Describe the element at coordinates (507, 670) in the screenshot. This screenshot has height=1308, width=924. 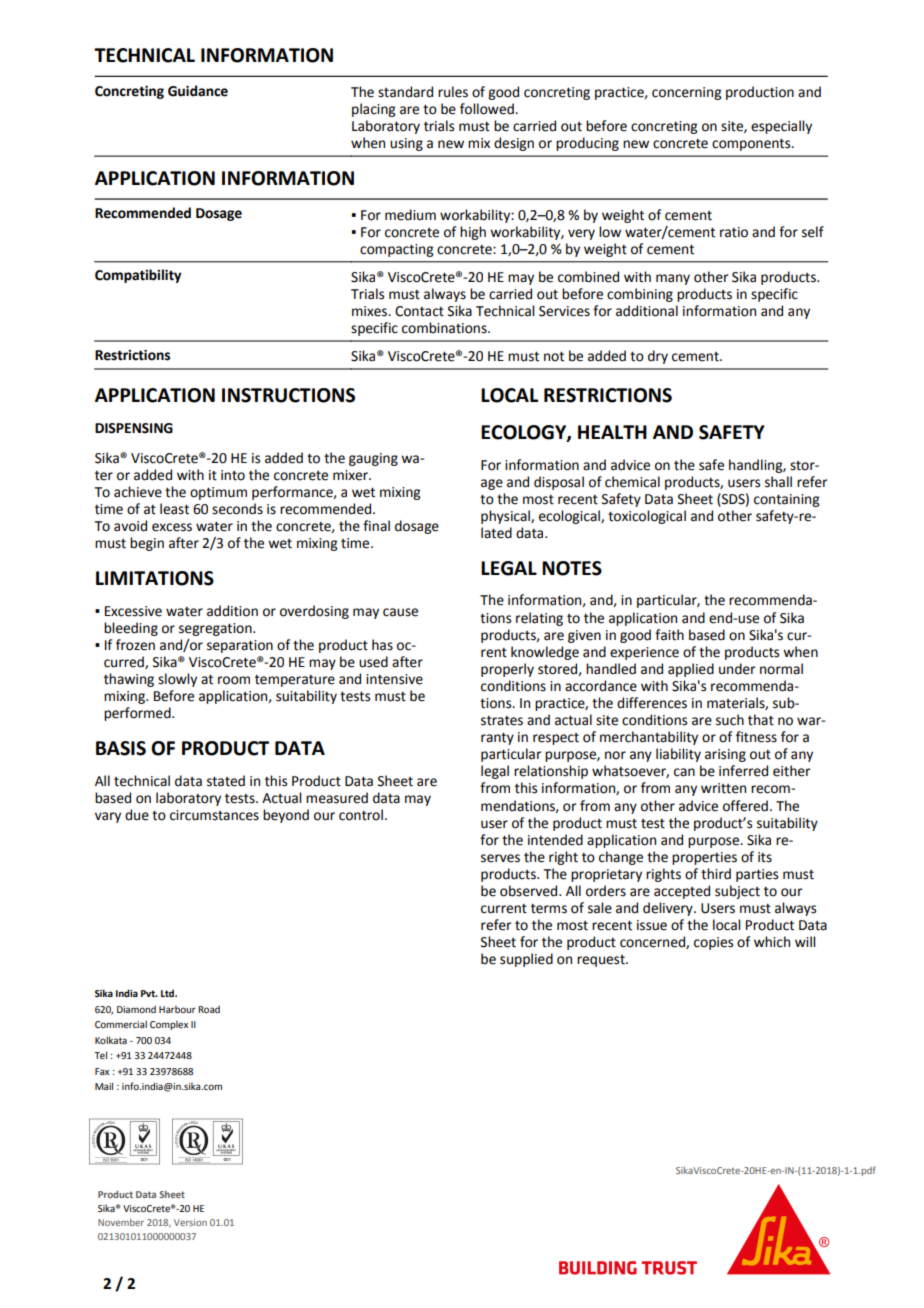
I see `properly` at that location.
